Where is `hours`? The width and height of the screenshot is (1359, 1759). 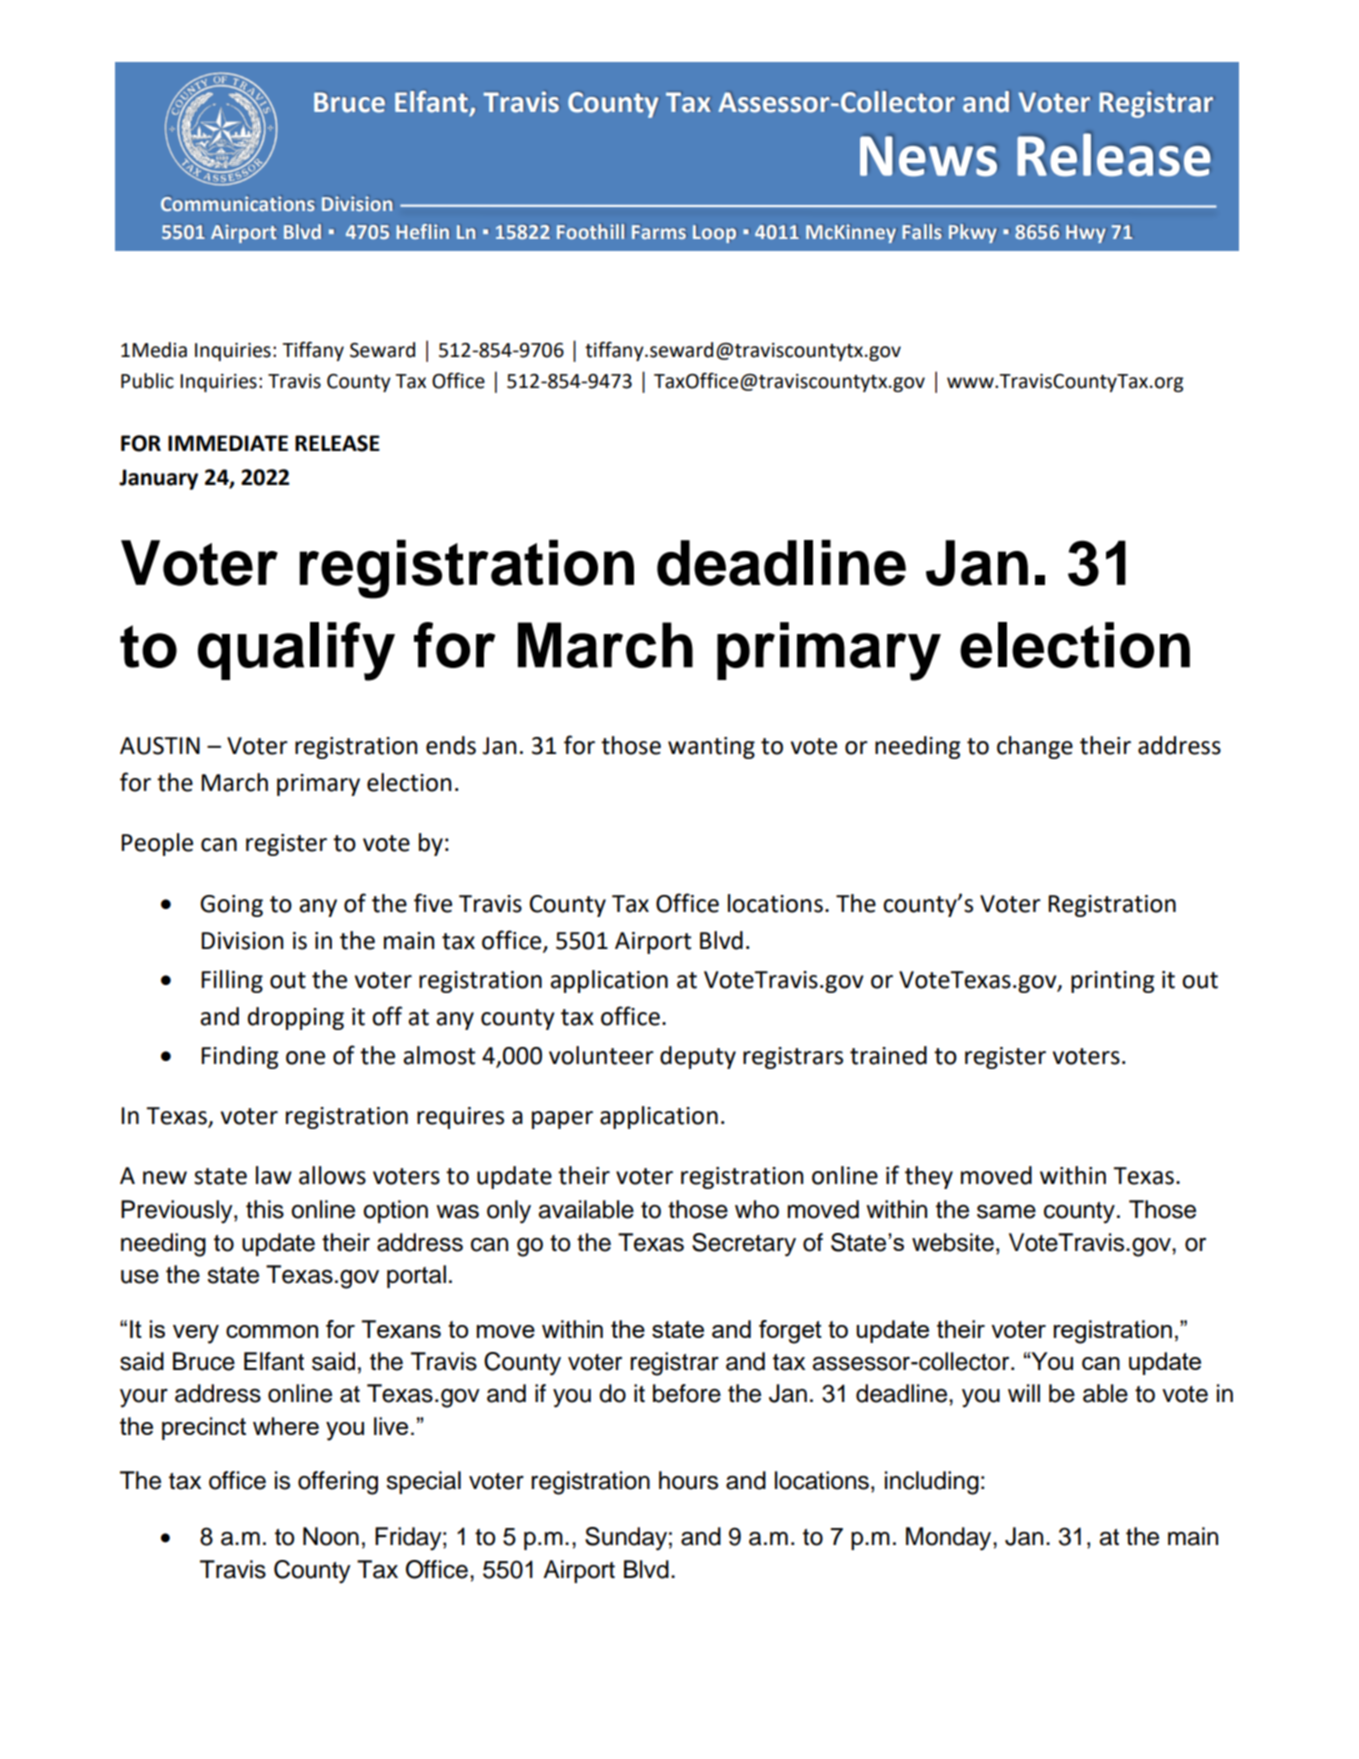 hours is located at coordinates (688, 1480).
